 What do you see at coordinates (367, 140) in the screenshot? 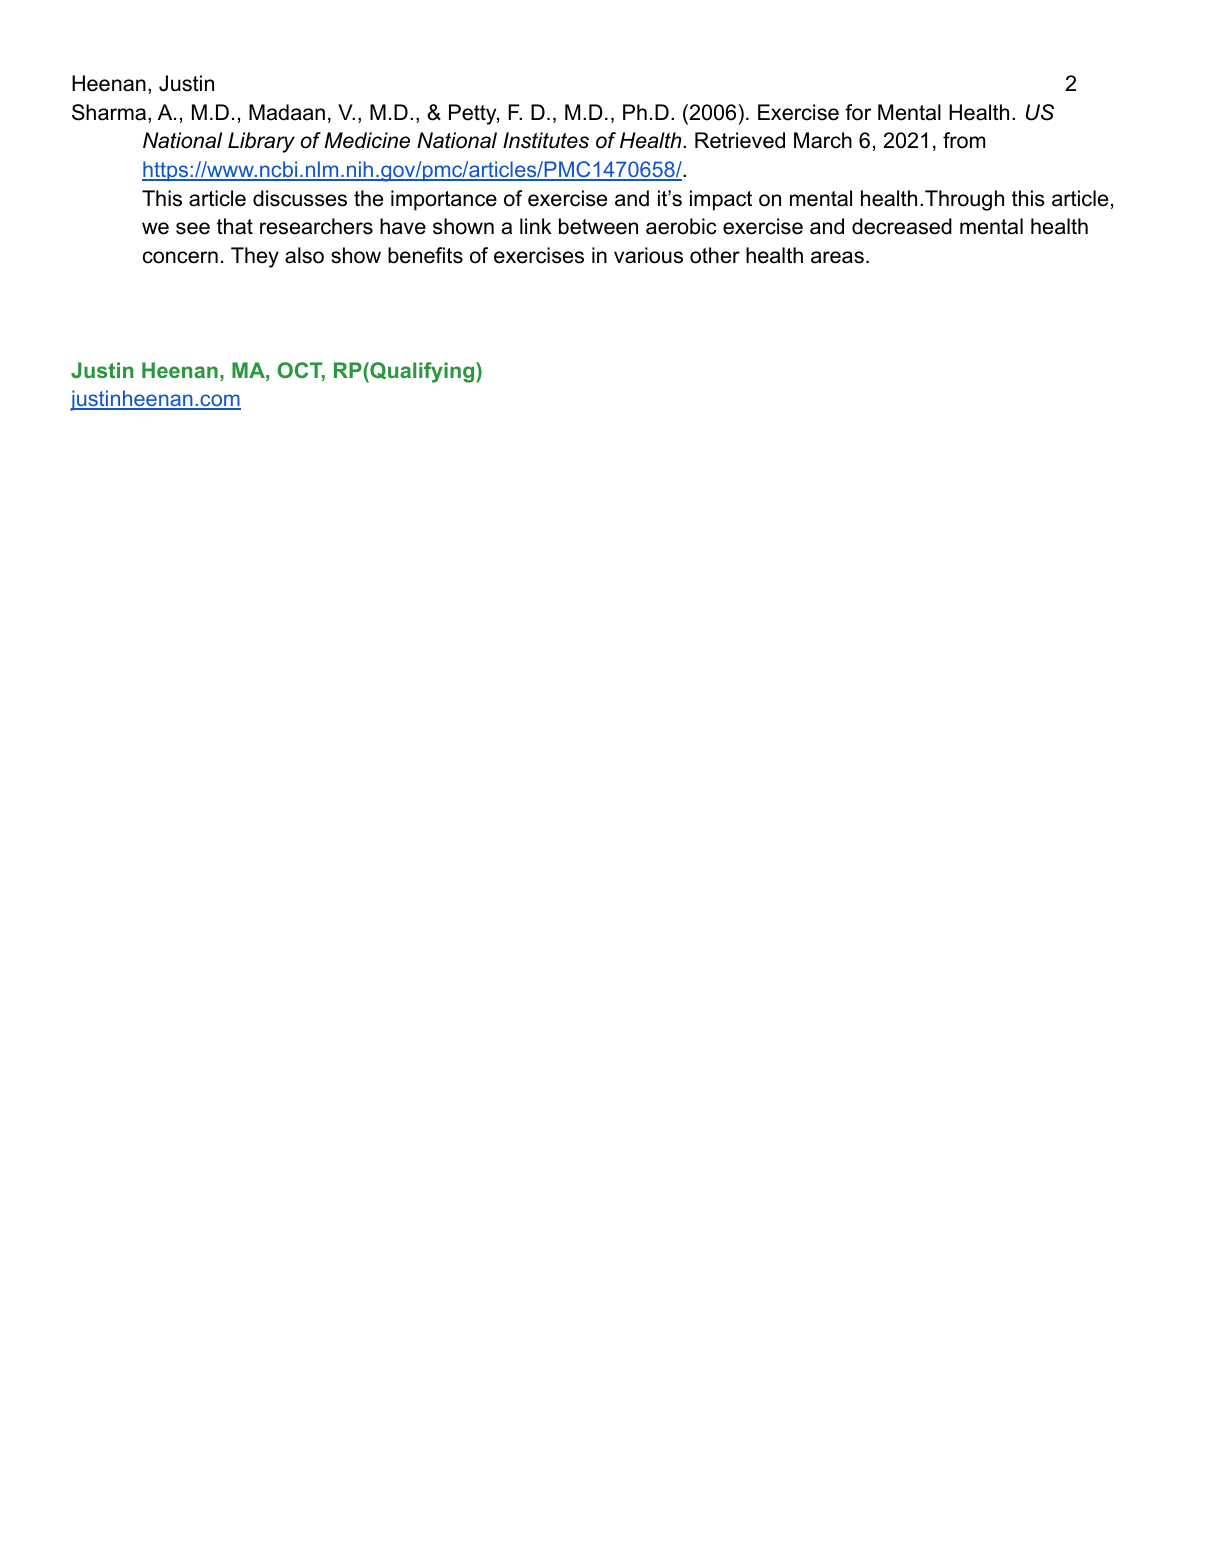
I see `Medicine` at bounding box center [367, 140].
